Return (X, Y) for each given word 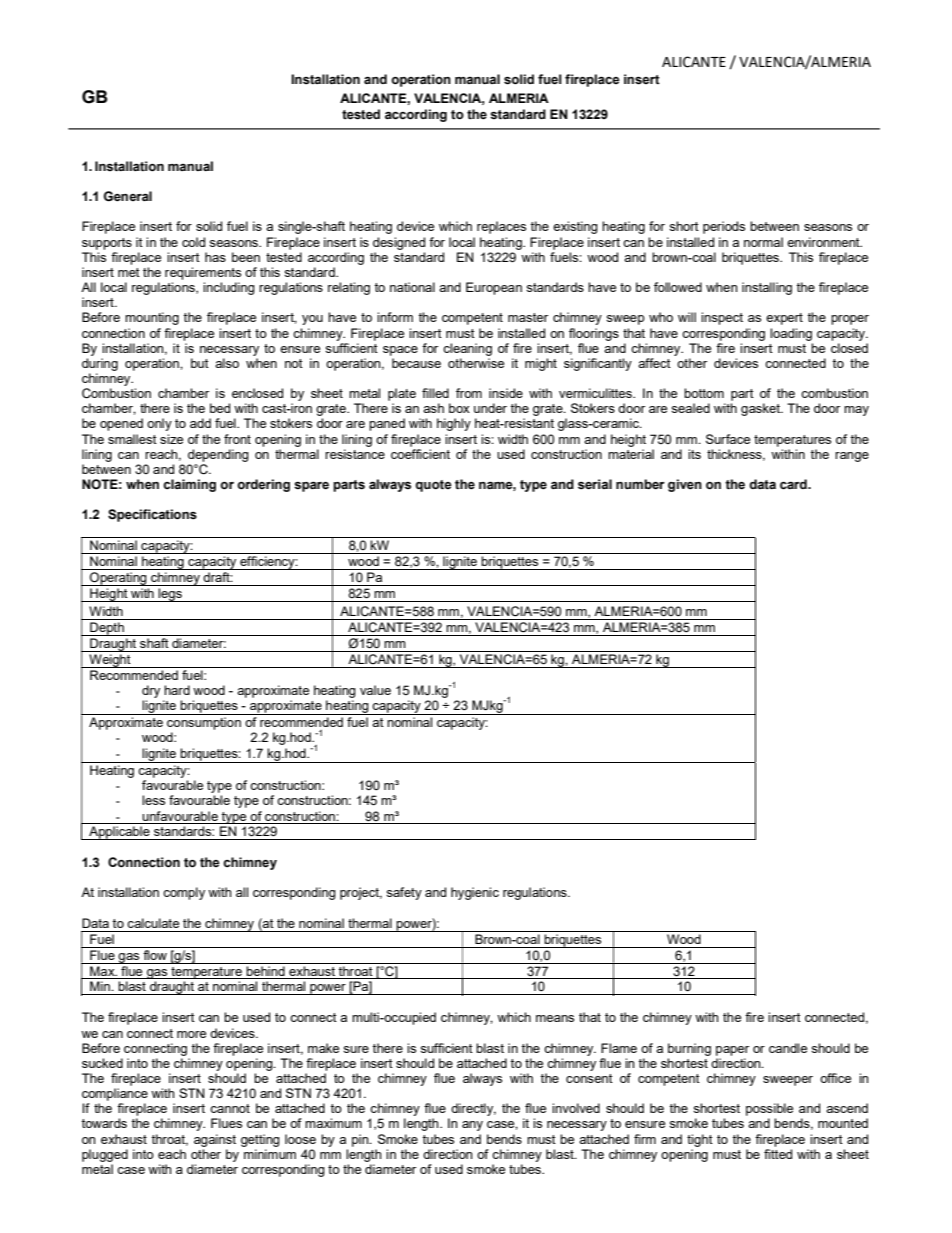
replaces (501, 227)
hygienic (475, 893)
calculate (153, 923)
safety (404, 893)
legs (170, 595)
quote (433, 486)
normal (763, 242)
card (794, 484)
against (215, 1140)
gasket (761, 409)
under (490, 408)
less (153, 800)
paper (732, 1051)
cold (193, 242)
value (375, 690)
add (200, 423)
